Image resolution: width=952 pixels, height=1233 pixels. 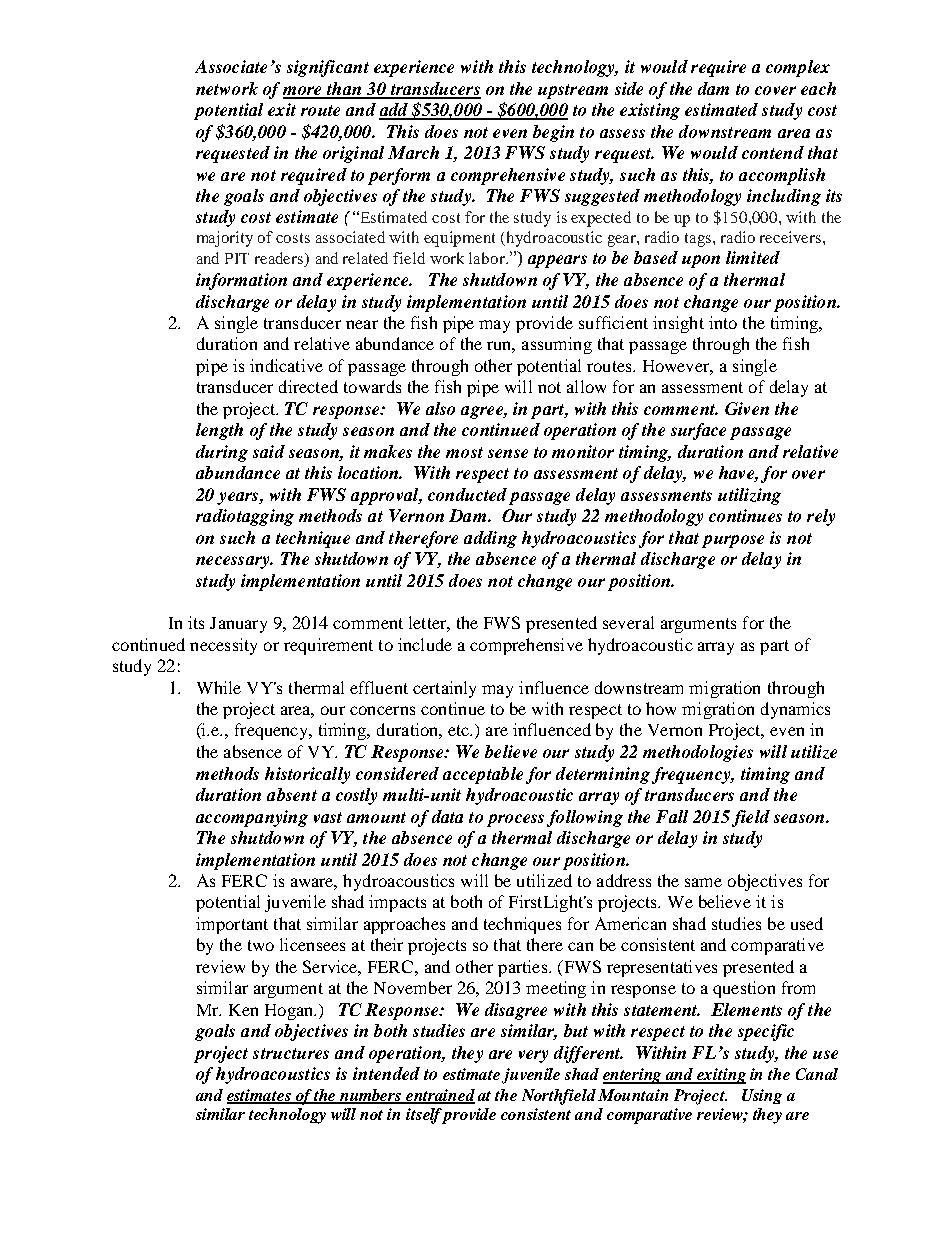 I want to click on sense, so click(x=508, y=453).
